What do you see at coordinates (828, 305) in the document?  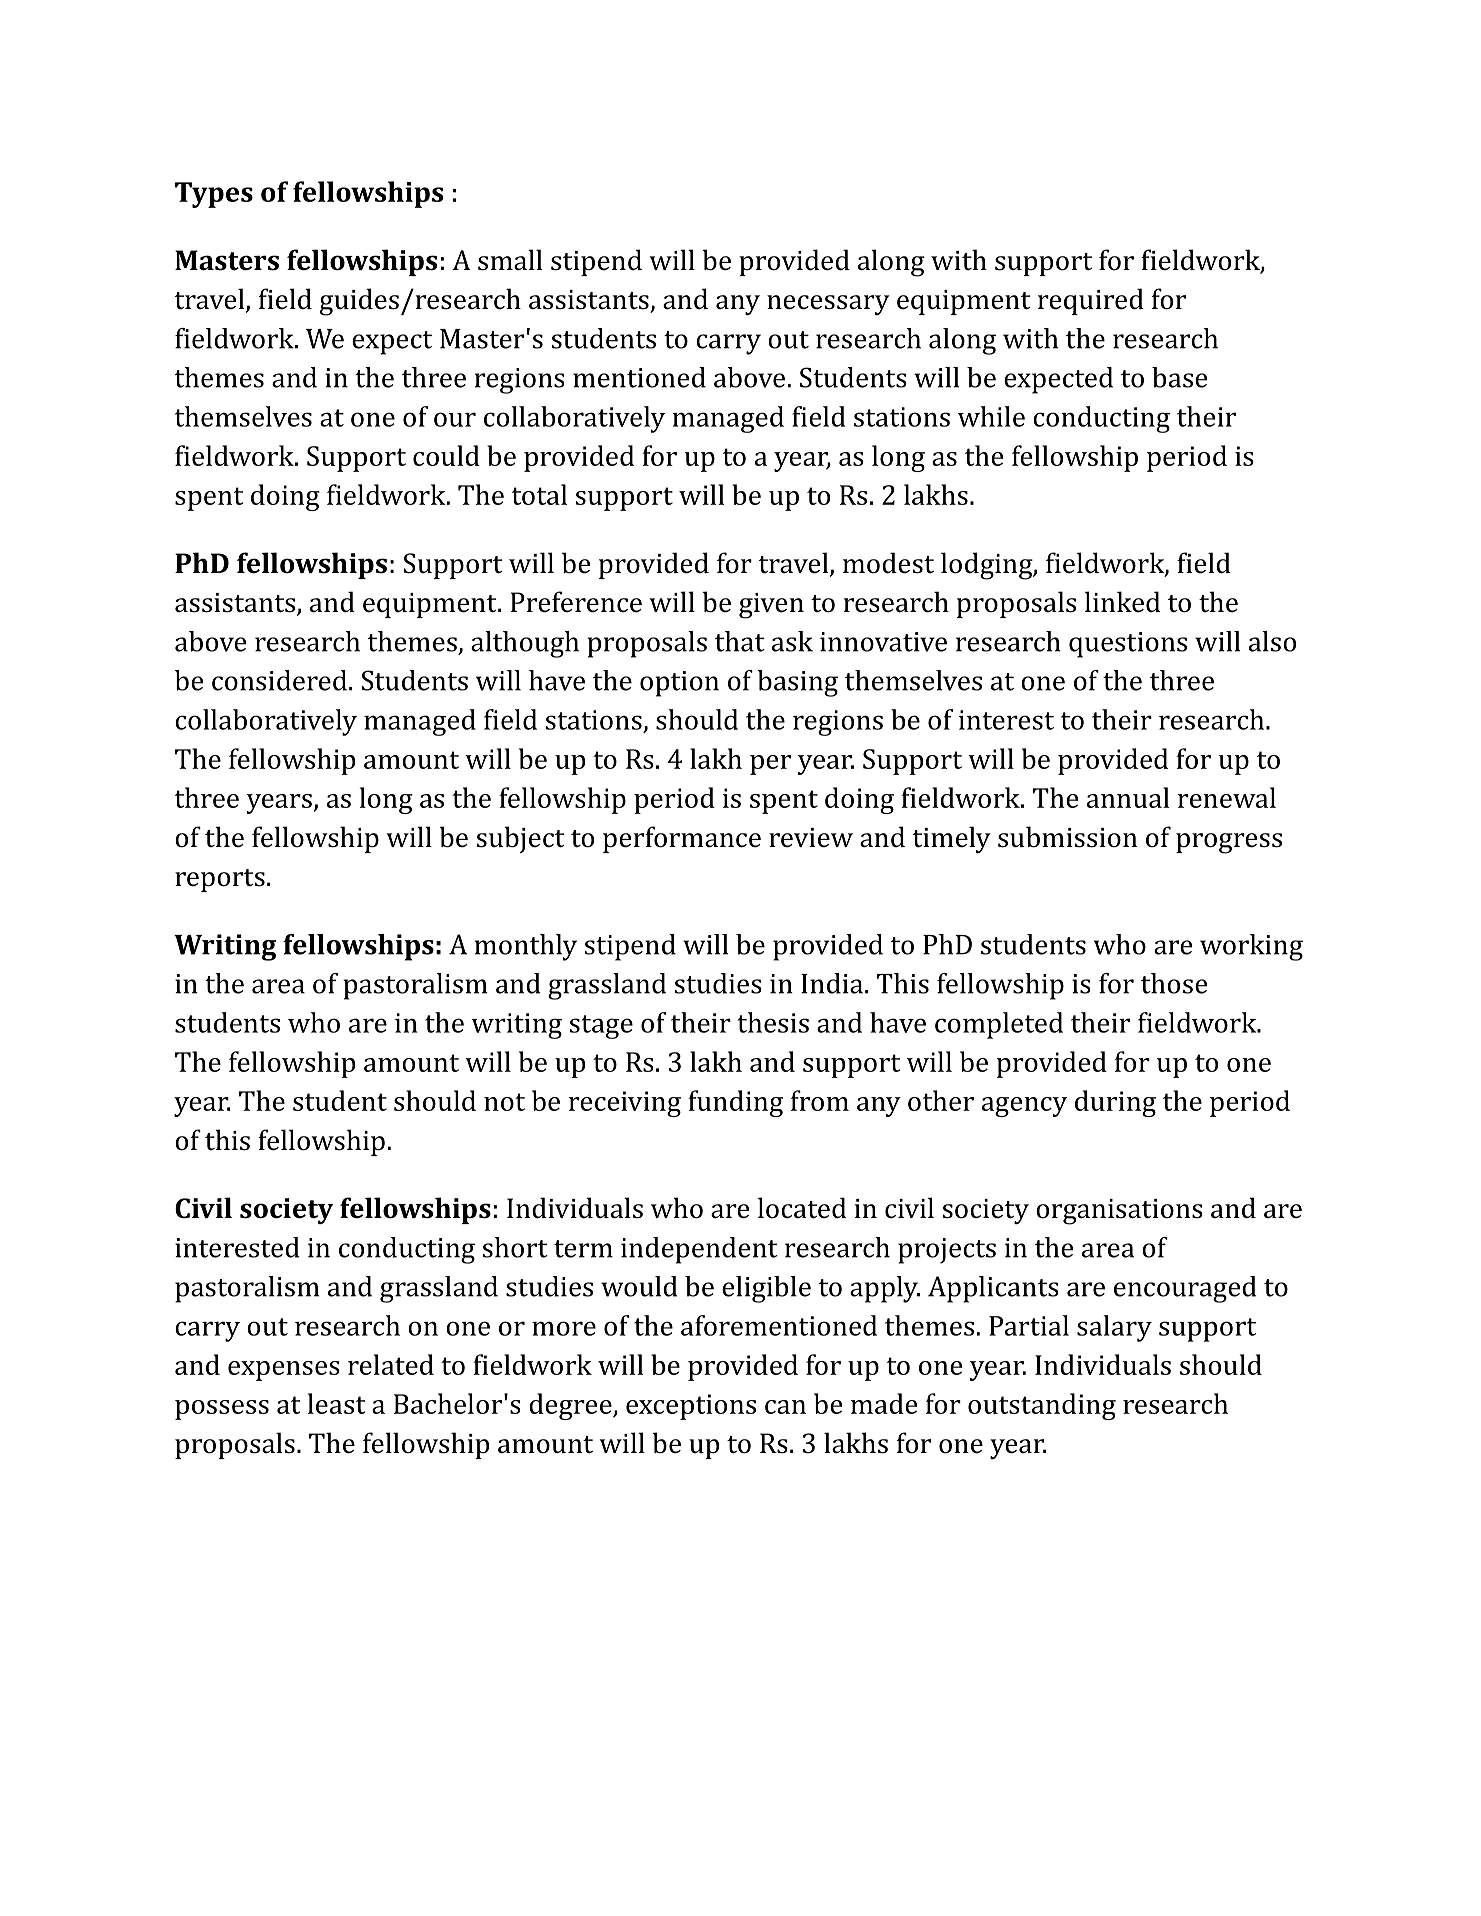 I see `necessary` at bounding box center [828, 305].
